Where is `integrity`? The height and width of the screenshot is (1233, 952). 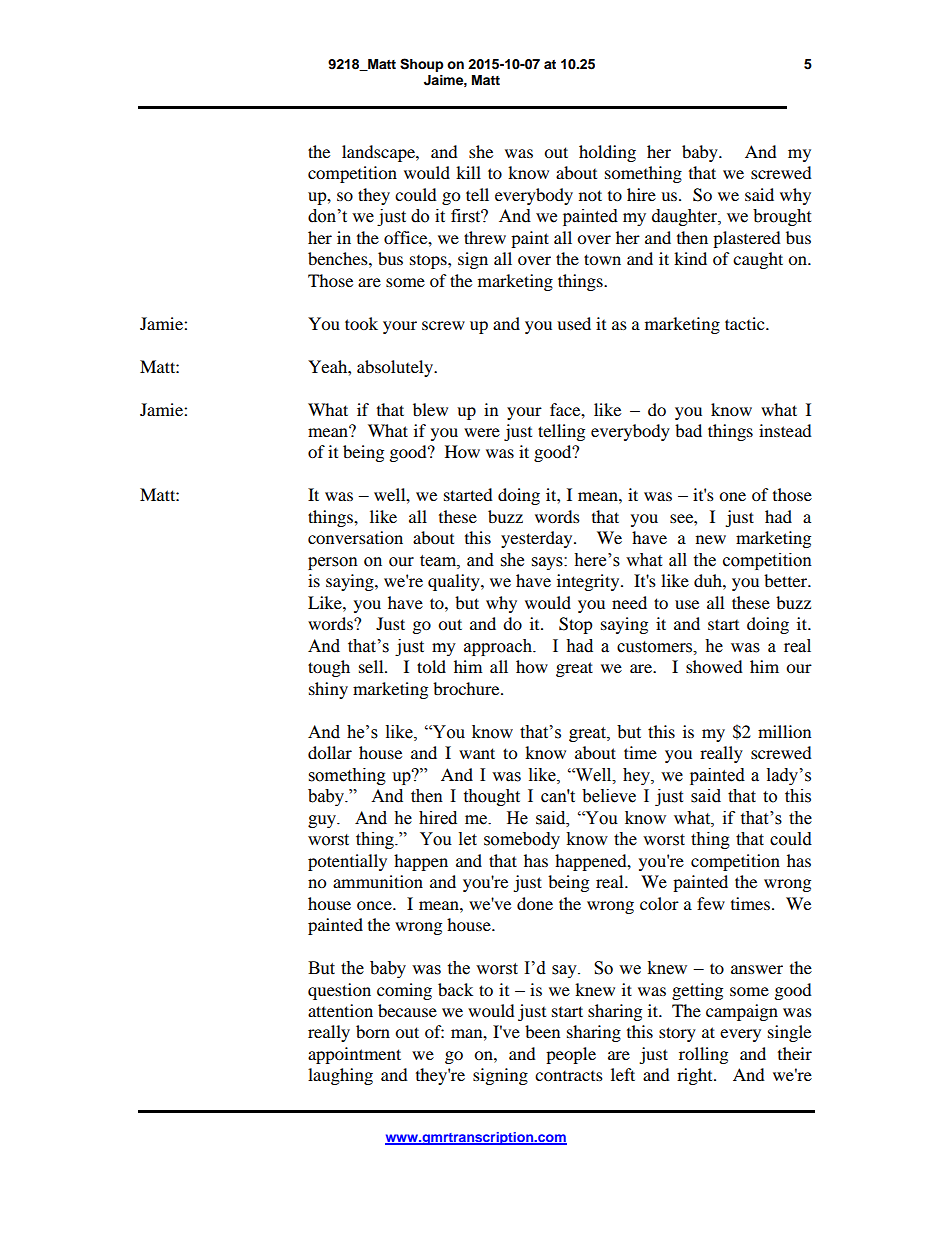
integrity is located at coordinates (589, 582).
